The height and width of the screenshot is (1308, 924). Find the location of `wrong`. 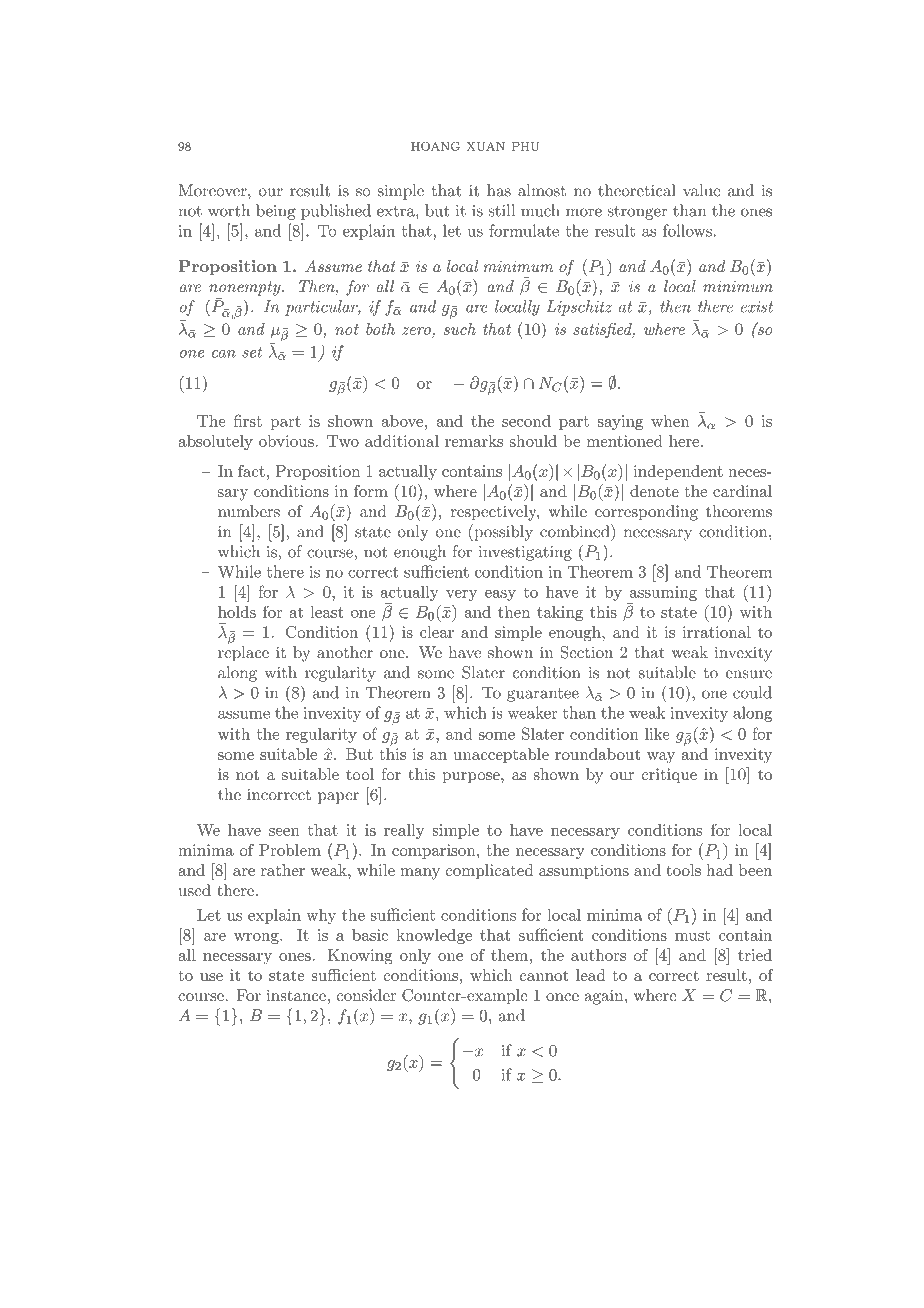

wrong is located at coordinates (257, 938).
